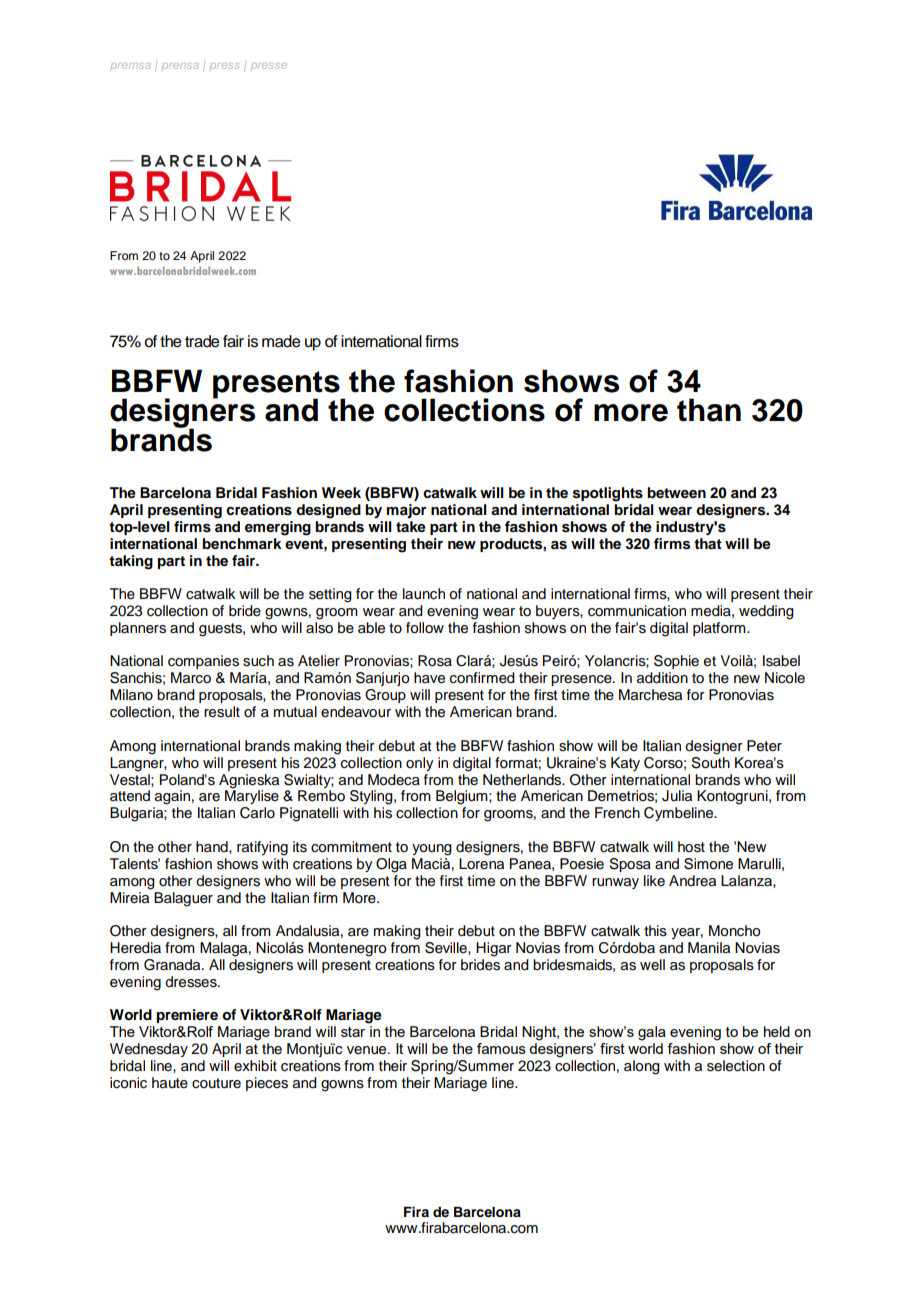  I want to click on launch, so click(424, 594).
